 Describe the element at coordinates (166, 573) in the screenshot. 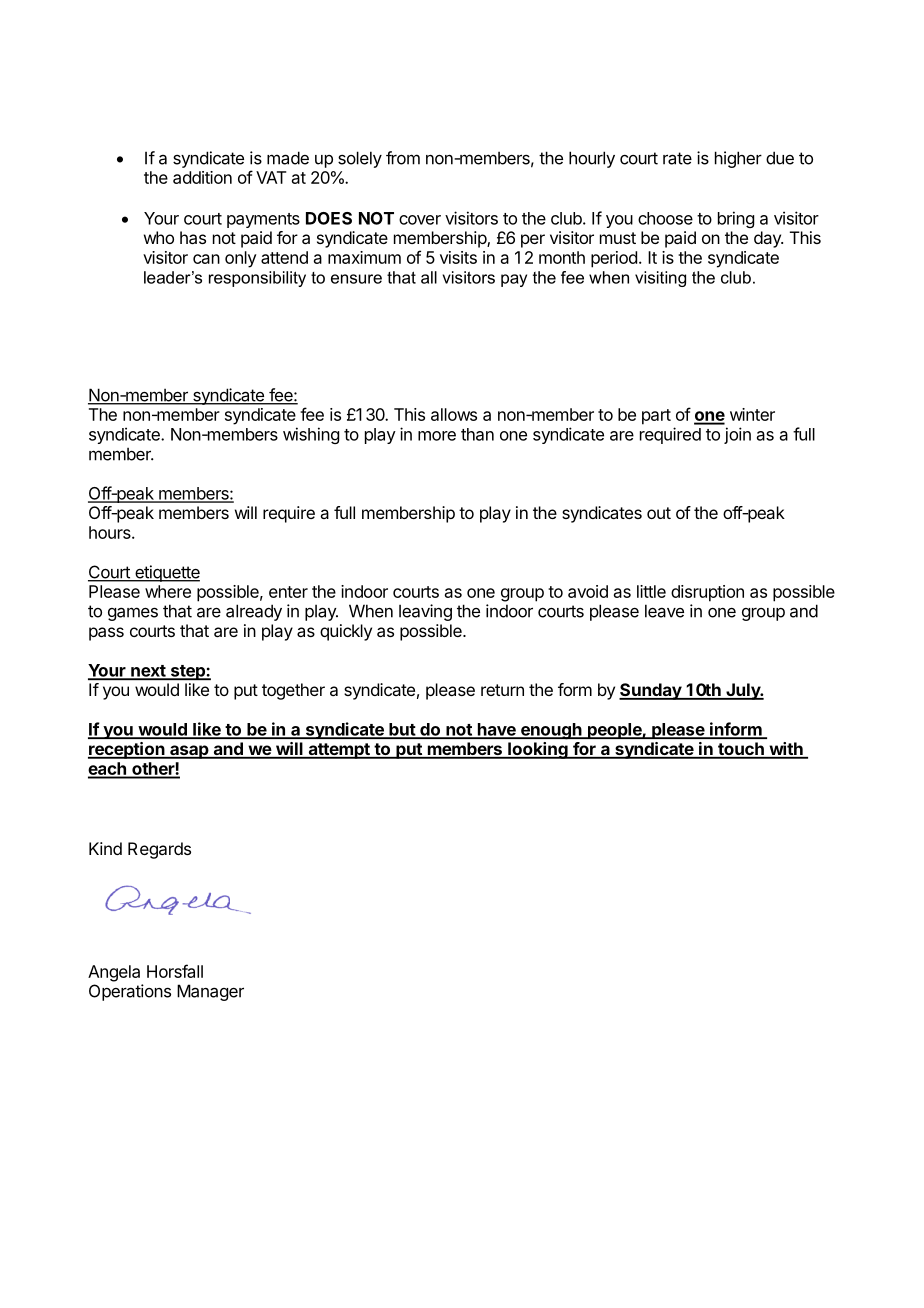

I see `etiquette` at that location.
